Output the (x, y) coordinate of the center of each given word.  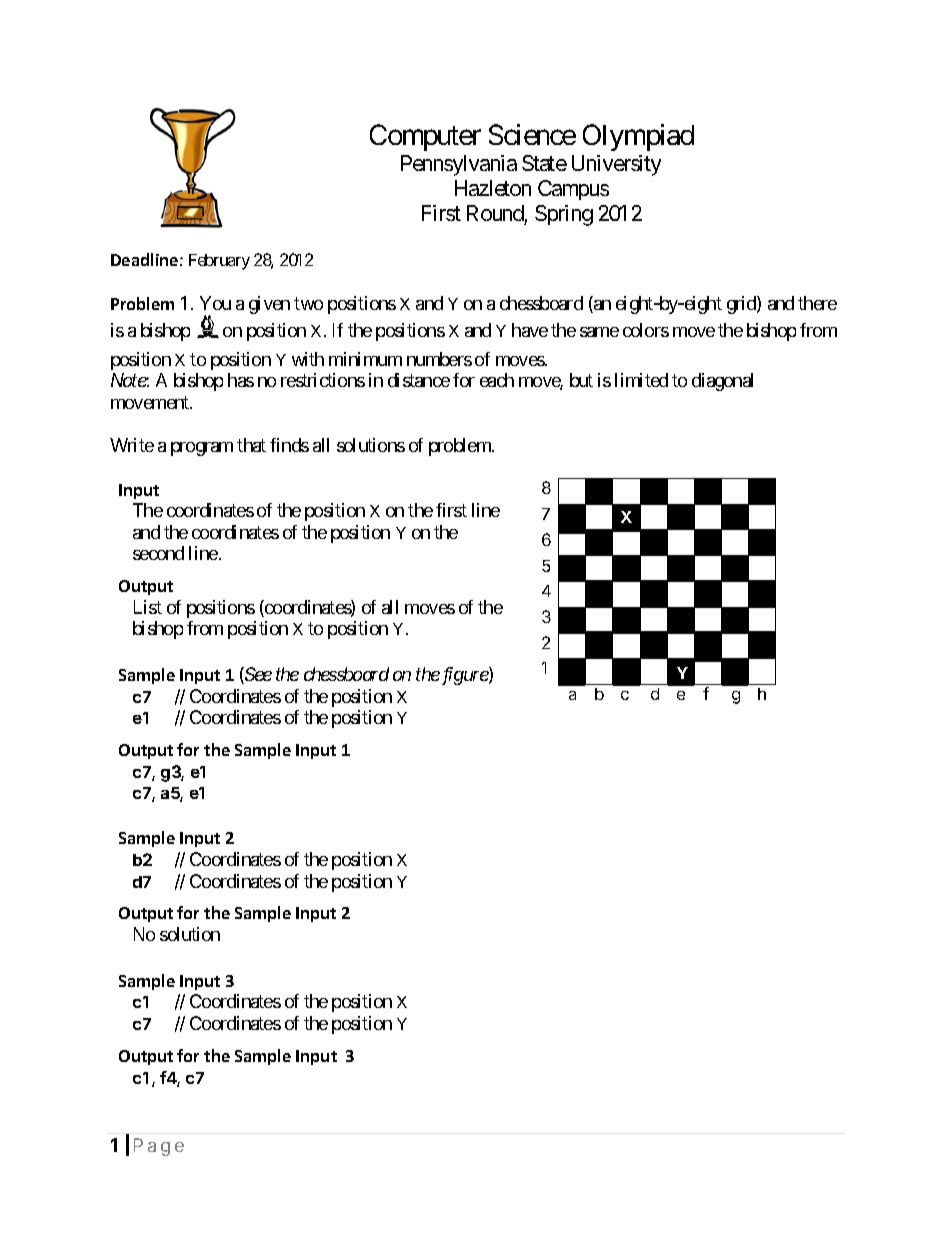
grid (742, 305)
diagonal (722, 382)
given (269, 305)
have (530, 330)
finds (289, 445)
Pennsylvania (459, 165)
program (202, 449)
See (257, 675)
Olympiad (638, 137)
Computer (425, 137)
